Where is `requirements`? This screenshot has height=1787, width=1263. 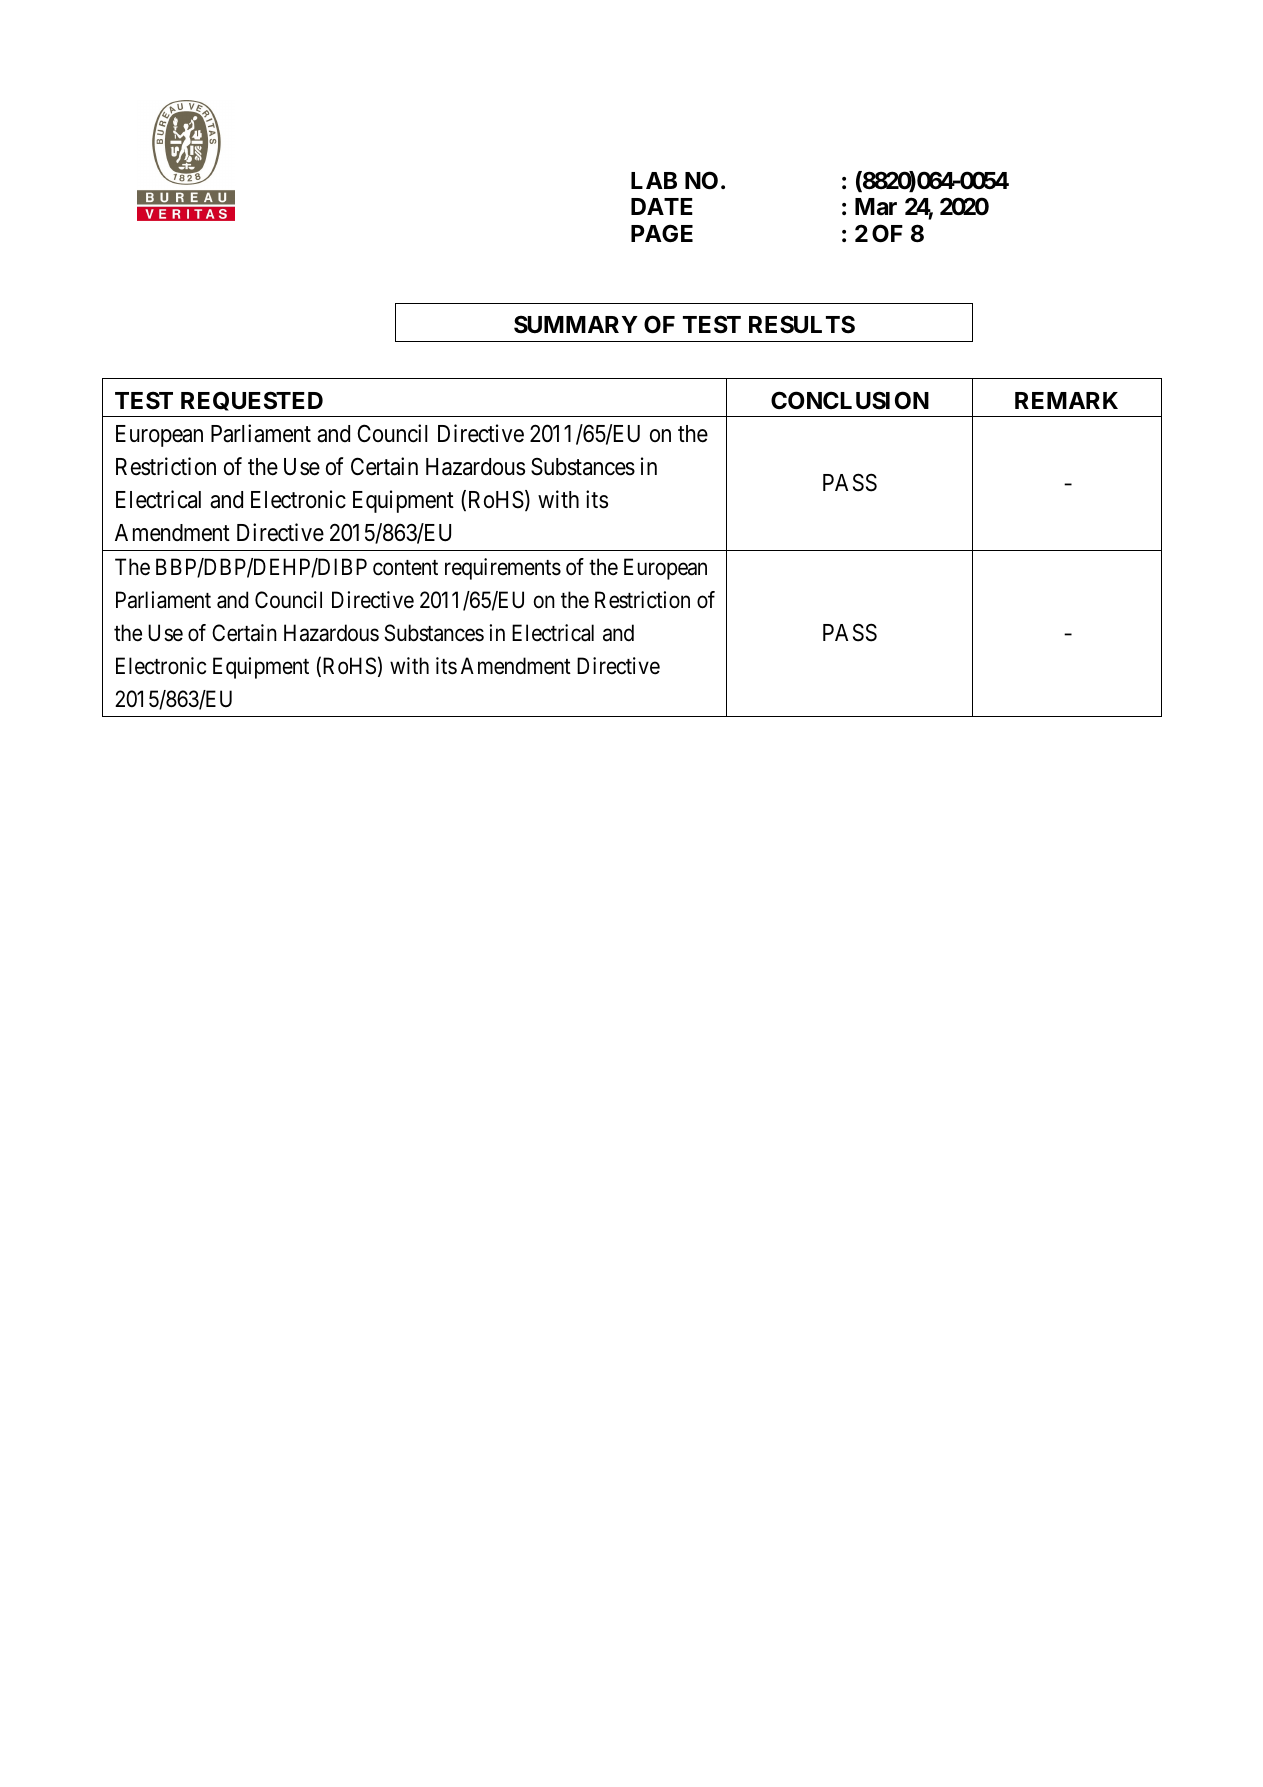
requirements is located at coordinates (503, 569).
